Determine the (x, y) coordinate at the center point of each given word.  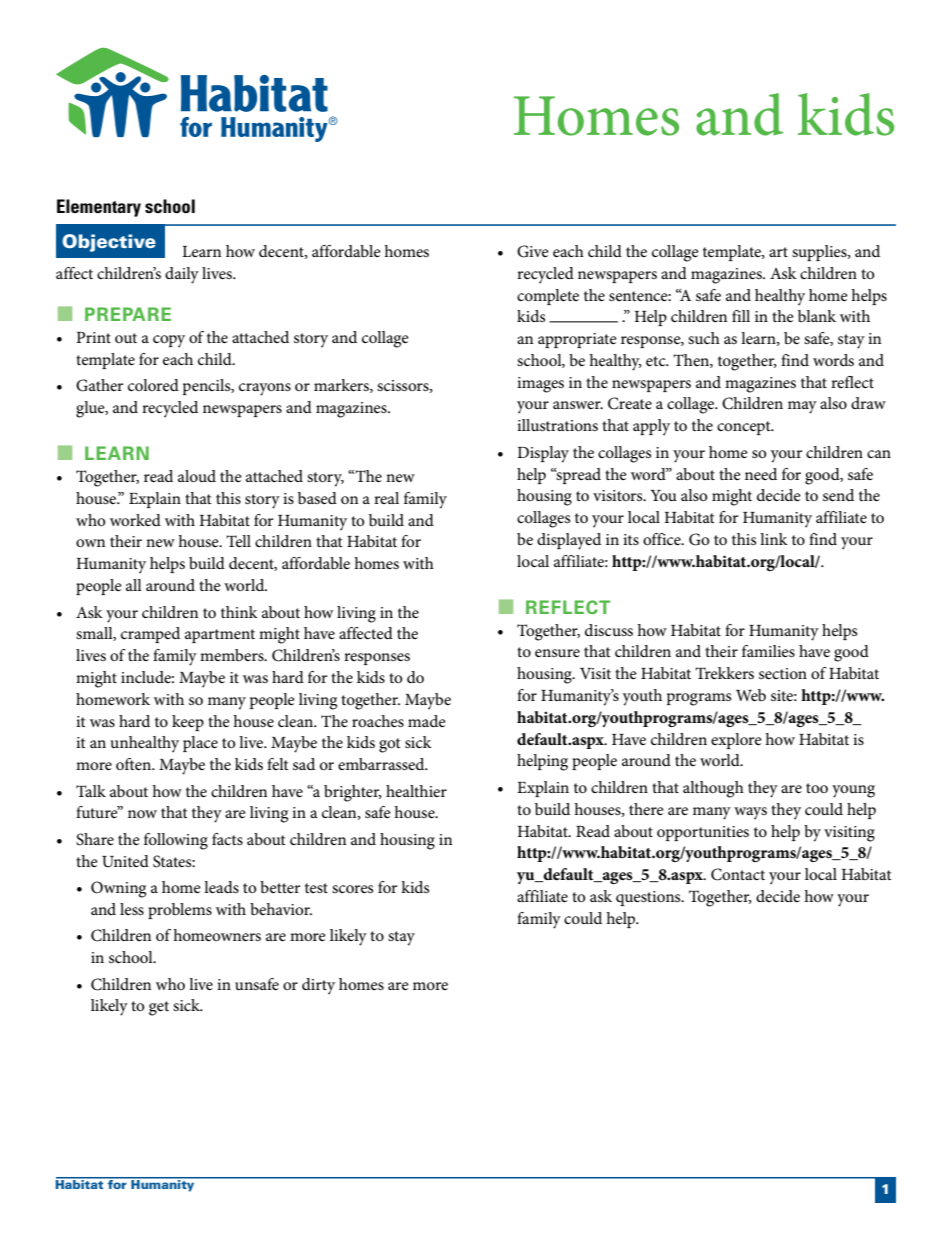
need (761, 474)
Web (751, 695)
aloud (197, 476)
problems (180, 911)
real (386, 498)
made (427, 721)
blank (817, 316)
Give (533, 251)
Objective (109, 243)
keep (188, 723)
